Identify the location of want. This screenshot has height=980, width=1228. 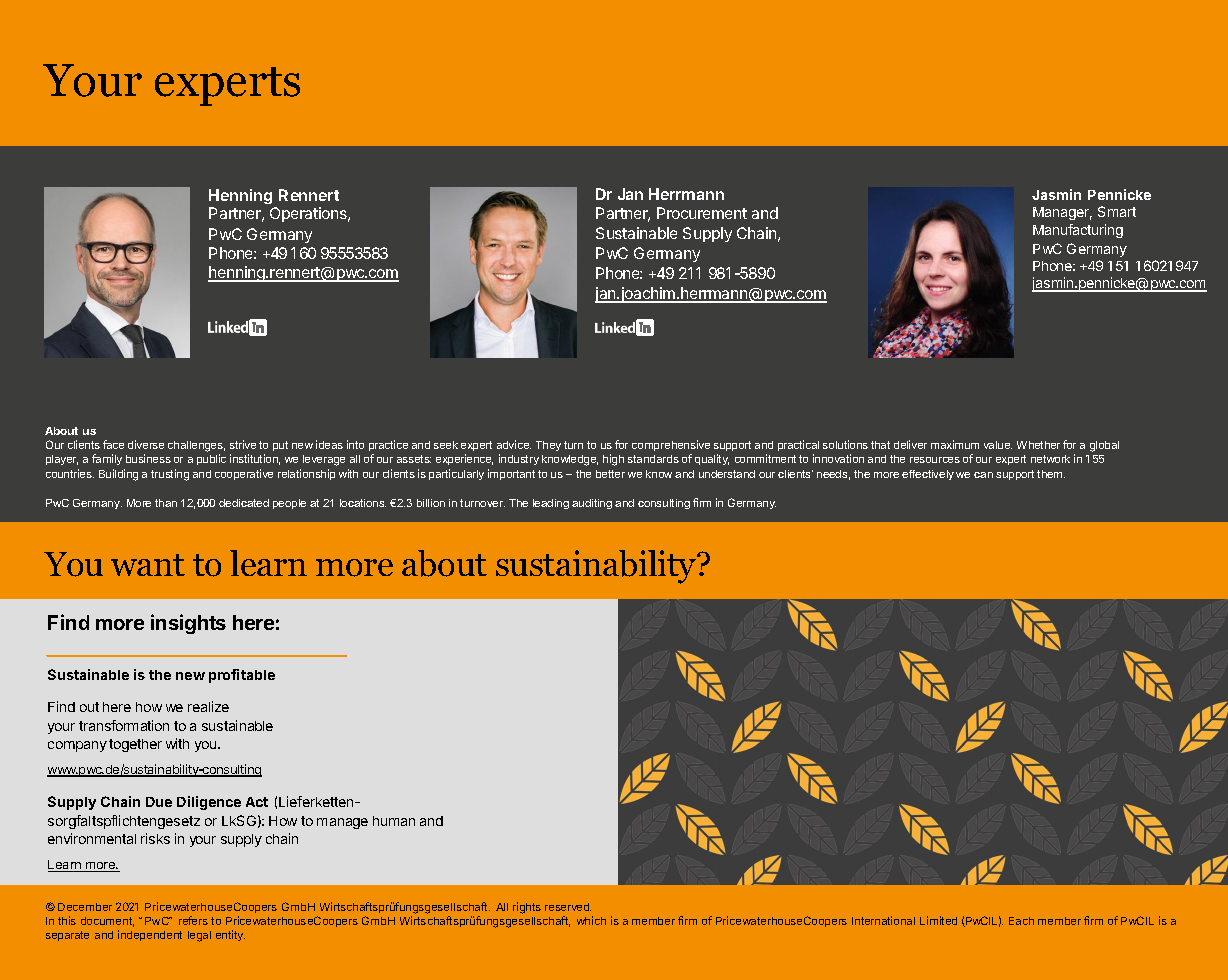
(148, 565).
